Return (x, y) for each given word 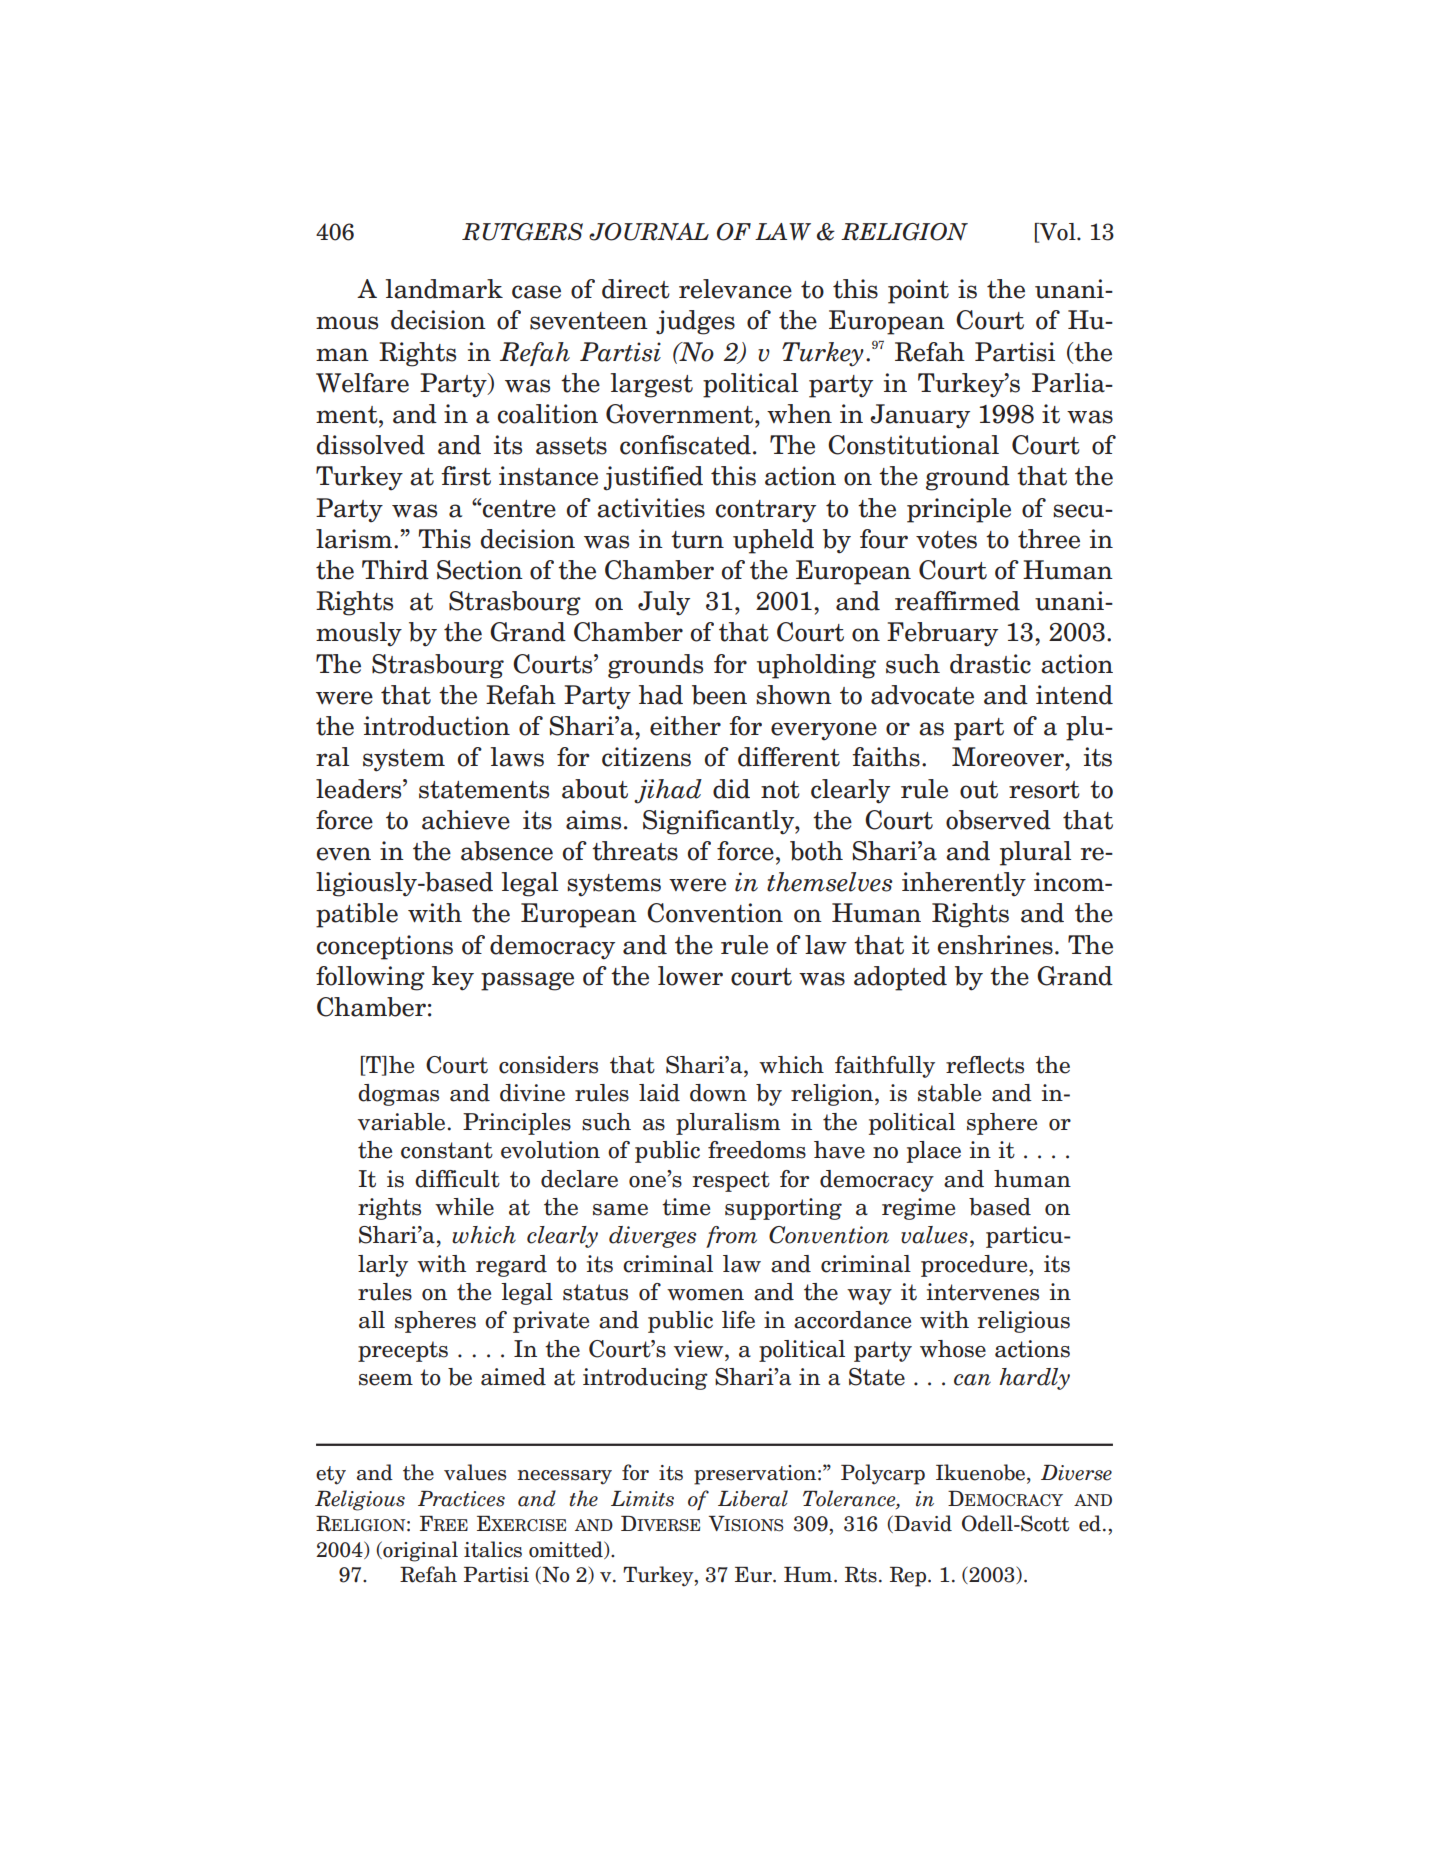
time (686, 1207)
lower (690, 976)
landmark (444, 289)
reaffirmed (957, 601)
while (464, 1207)
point (918, 291)
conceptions (385, 947)
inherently (964, 884)
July (664, 603)
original (419, 1551)
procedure (975, 1266)
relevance (735, 289)
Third (395, 570)
